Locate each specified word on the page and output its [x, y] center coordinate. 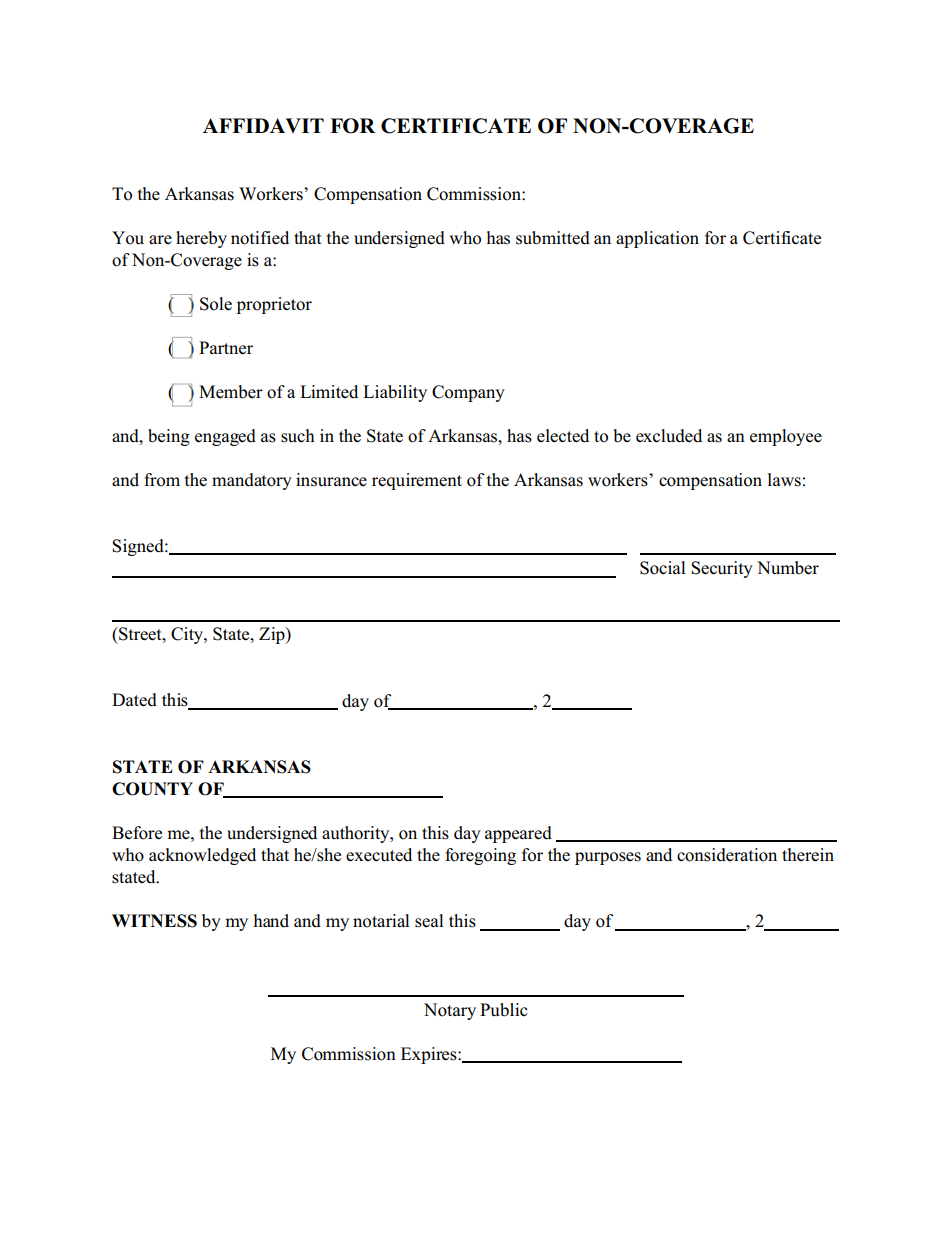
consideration [727, 855]
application [657, 239]
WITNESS [154, 921]
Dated [134, 700]
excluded [669, 436]
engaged [225, 437]
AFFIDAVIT [263, 125]
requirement [417, 481]
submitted [553, 238]
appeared [518, 834]
